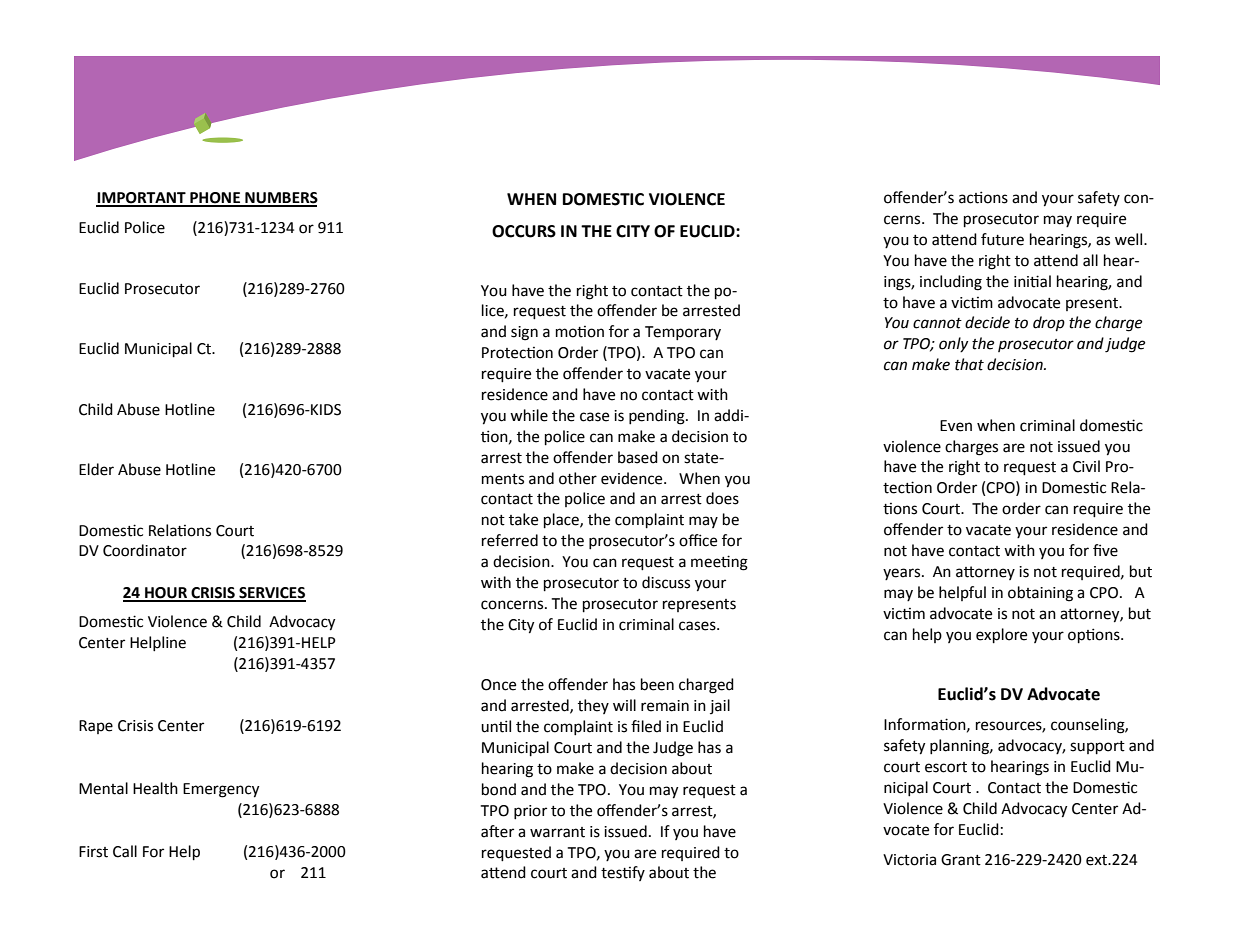 This screenshot has height=952, width=1233. Describe the element at coordinates (658, 417) in the screenshot. I see `pending` at that location.
